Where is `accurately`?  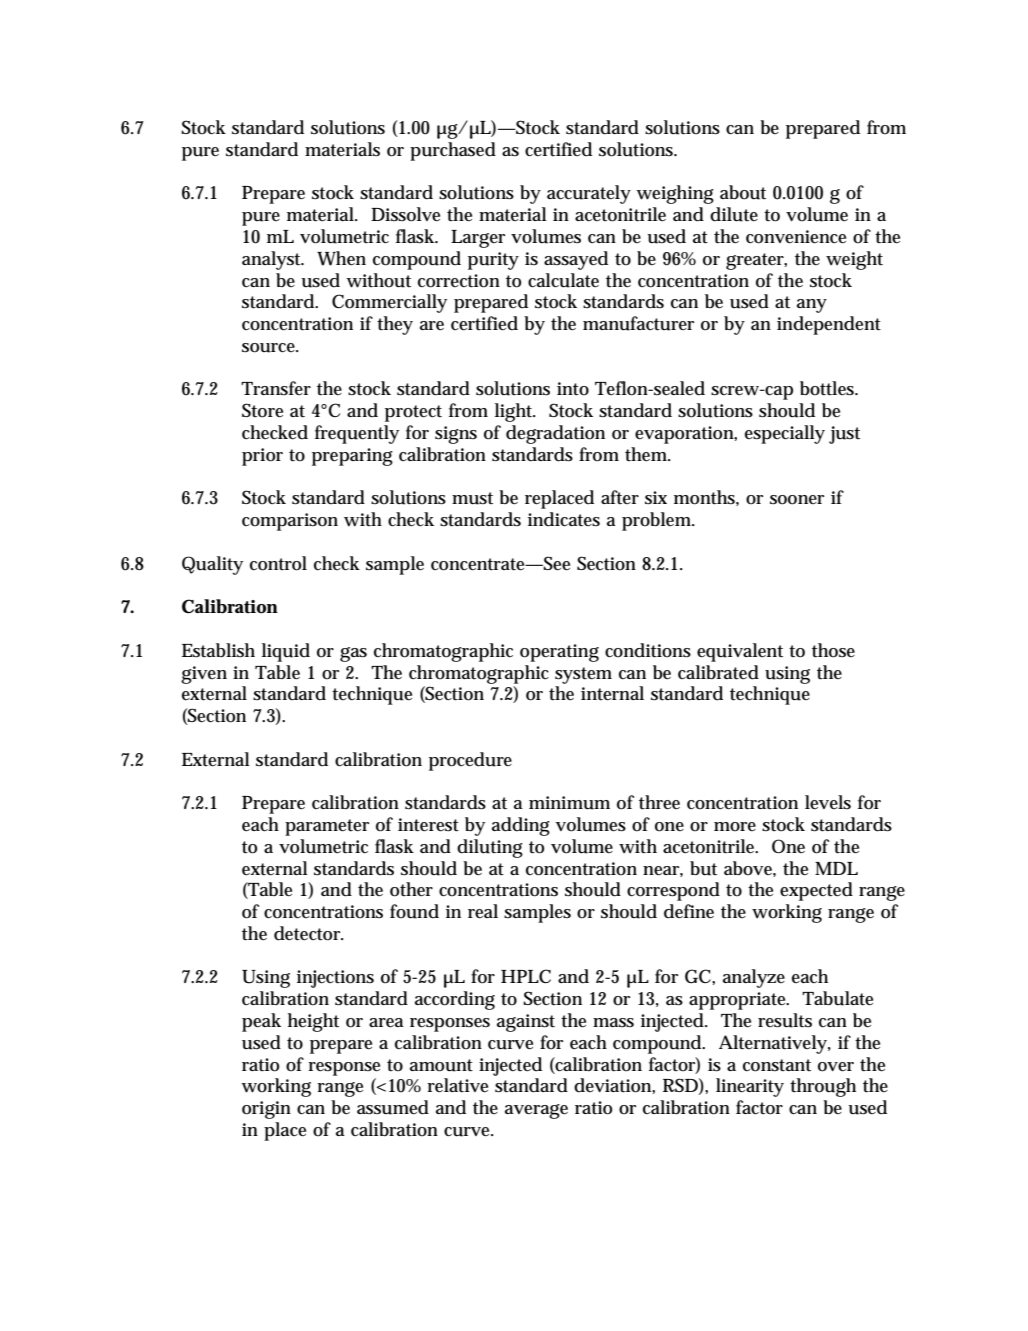 accurately is located at coordinates (589, 194).
